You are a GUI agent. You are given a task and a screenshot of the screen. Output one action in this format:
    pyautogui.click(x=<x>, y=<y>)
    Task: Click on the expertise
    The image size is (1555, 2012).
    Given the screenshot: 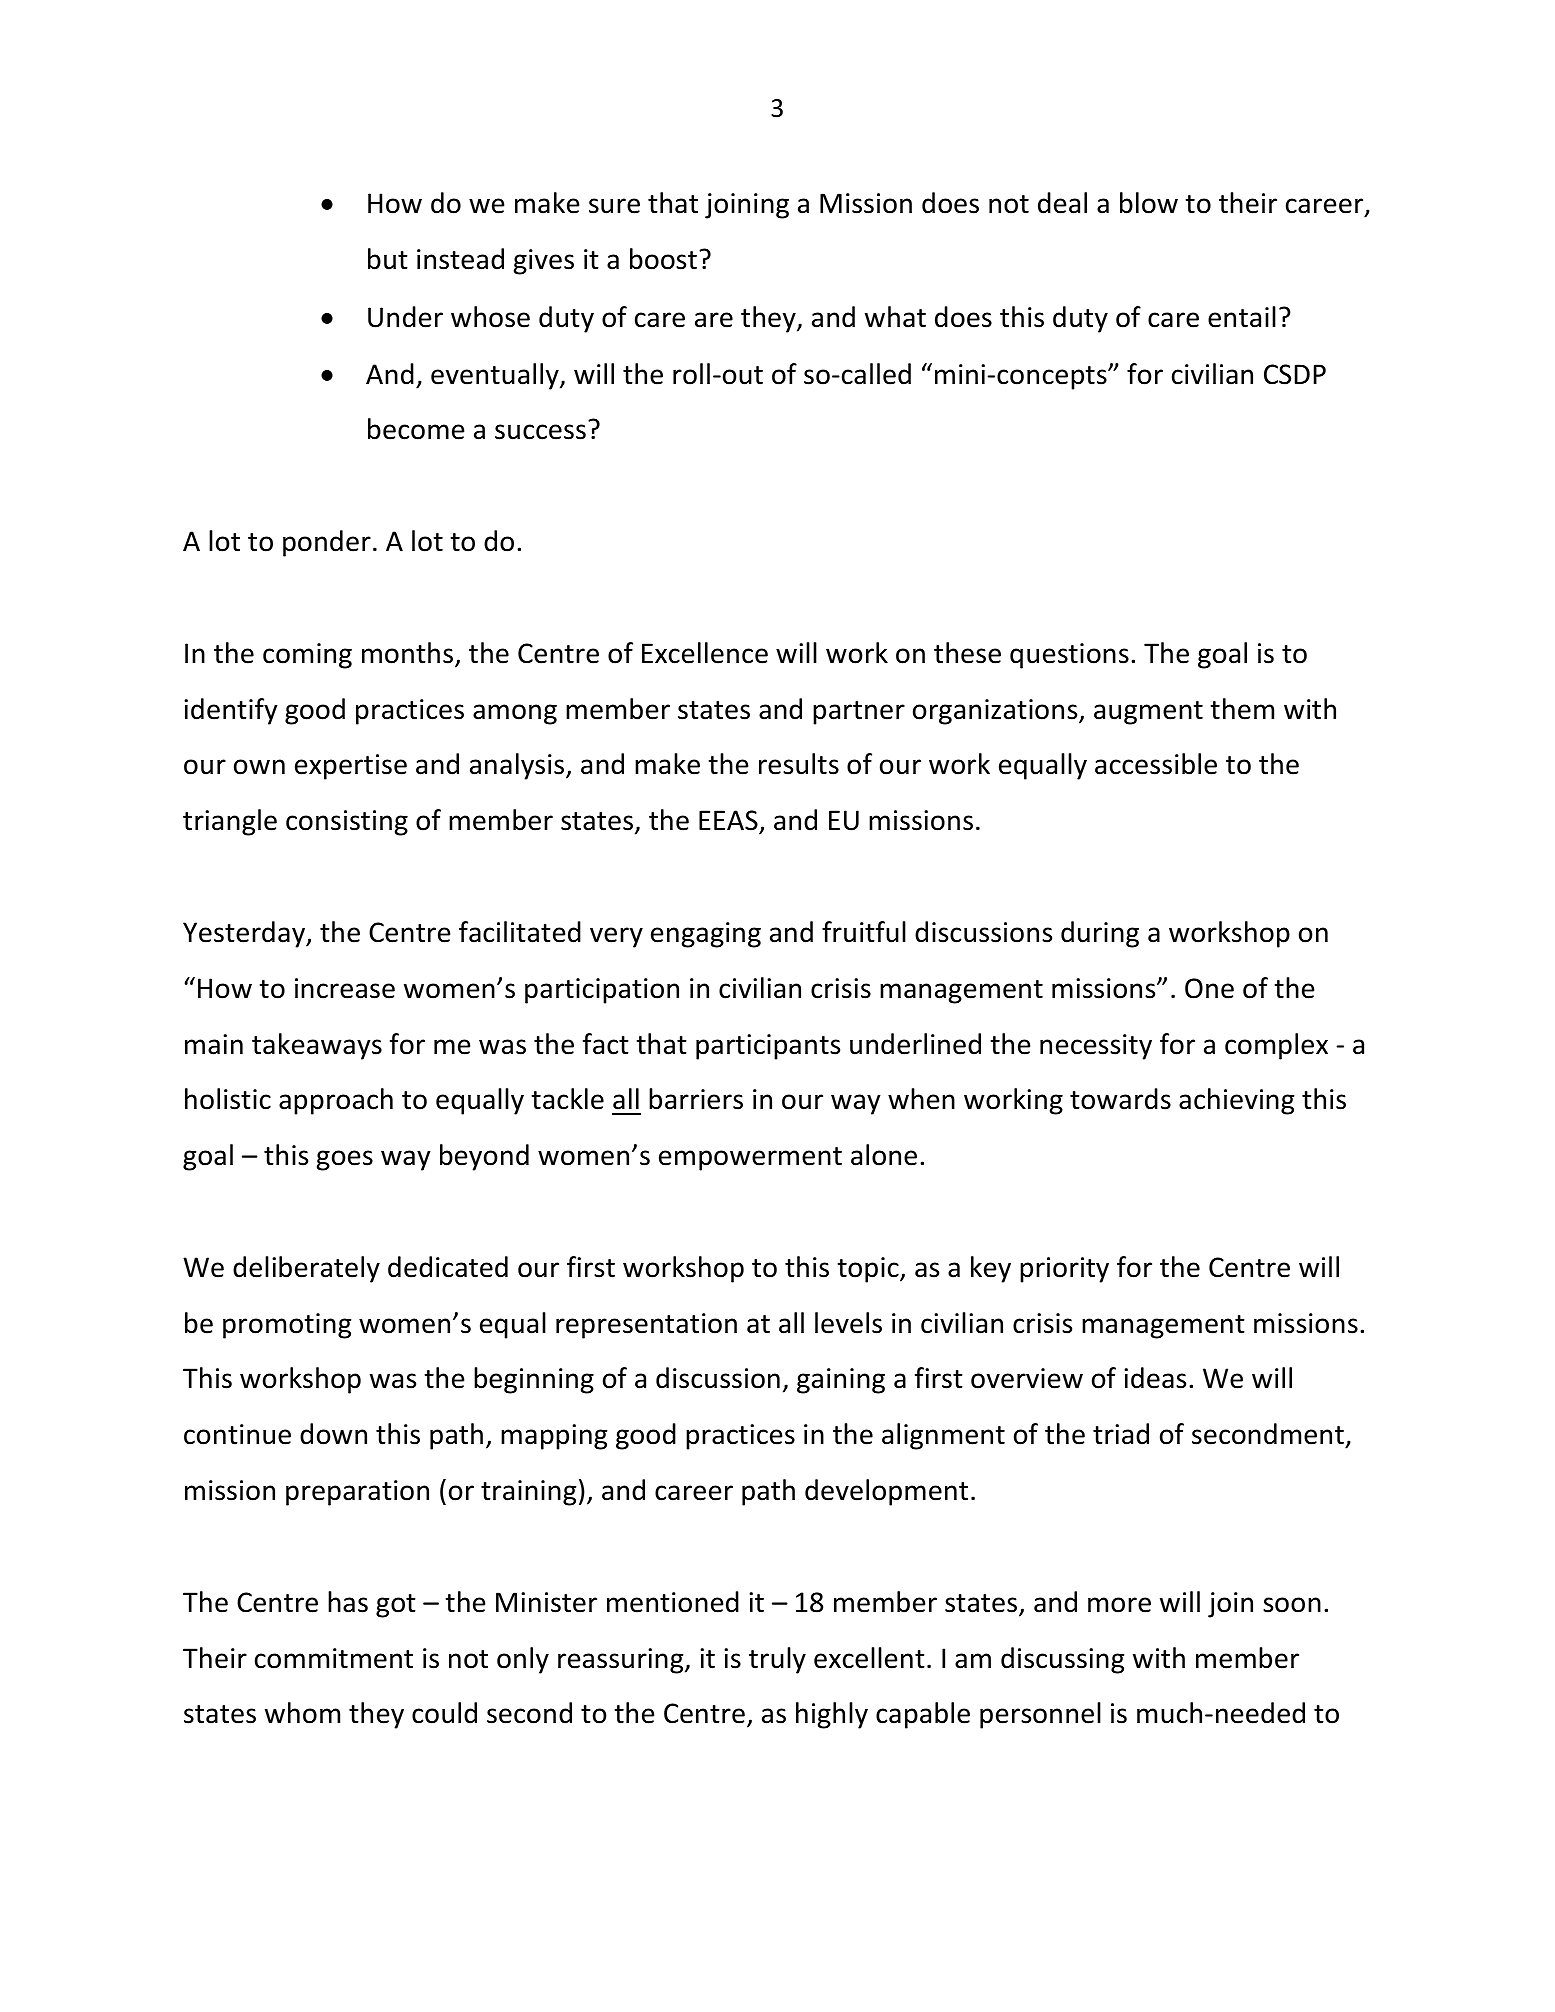 What is the action you would take?
    pyautogui.click(x=351, y=767)
